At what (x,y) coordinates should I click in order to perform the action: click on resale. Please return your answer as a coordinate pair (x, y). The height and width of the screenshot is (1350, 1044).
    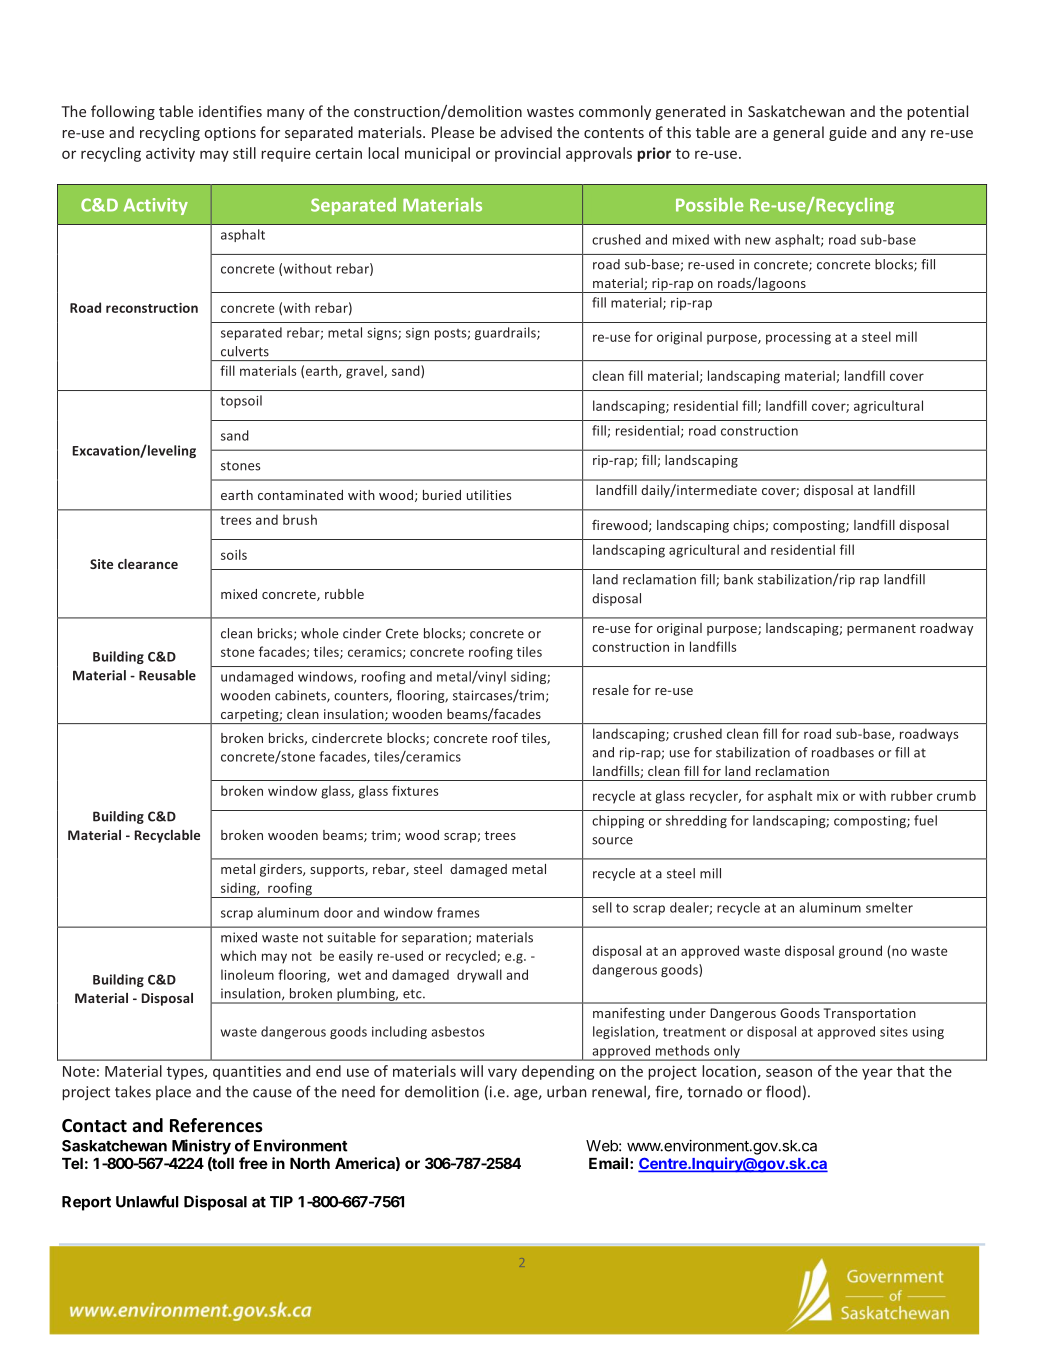
    Looking at the image, I should click on (611, 690).
